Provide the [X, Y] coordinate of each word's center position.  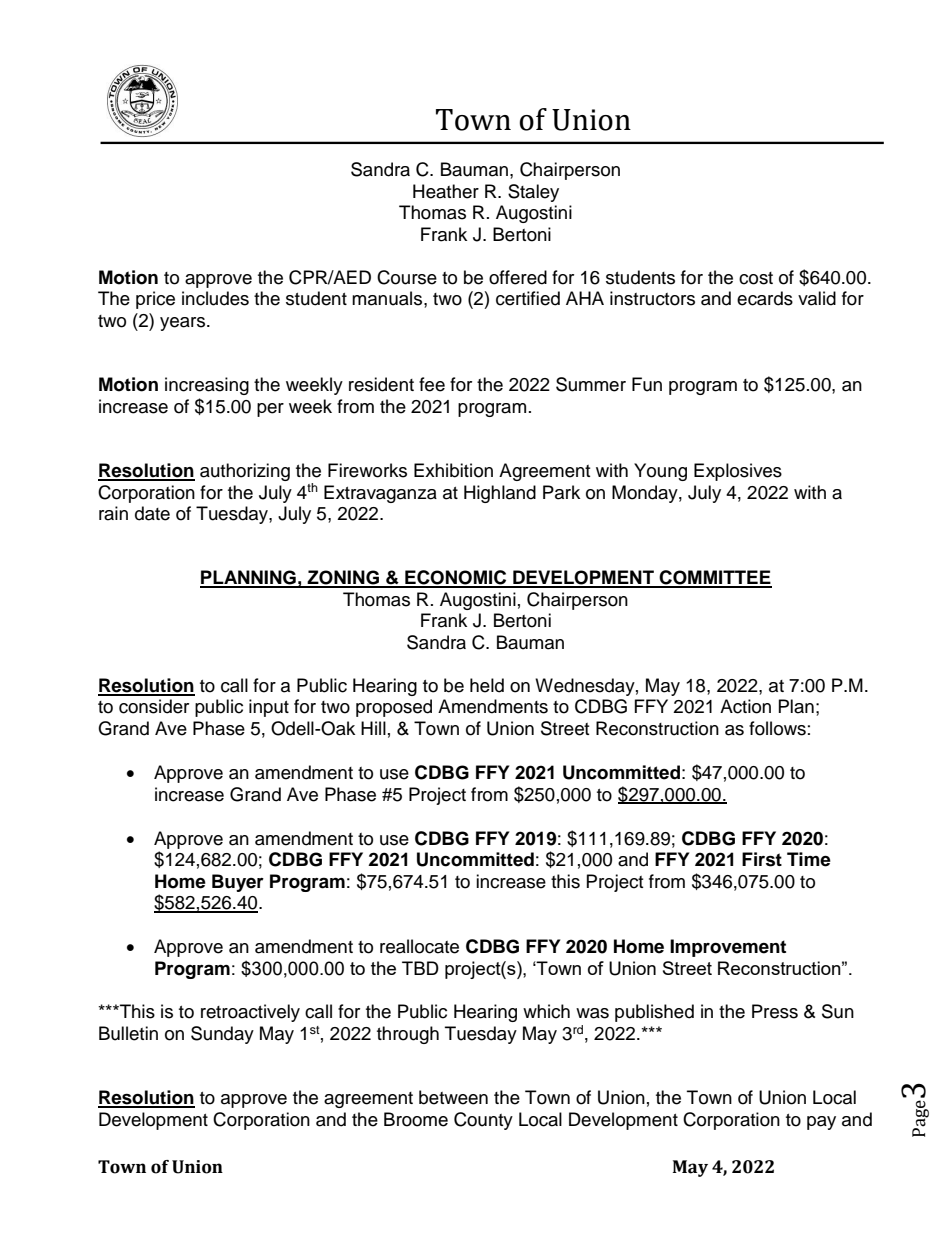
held [487, 685]
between [453, 1097]
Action [745, 706]
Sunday [222, 1035]
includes [215, 298]
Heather [446, 191]
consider [154, 706]
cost [756, 278]
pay [821, 1123]
